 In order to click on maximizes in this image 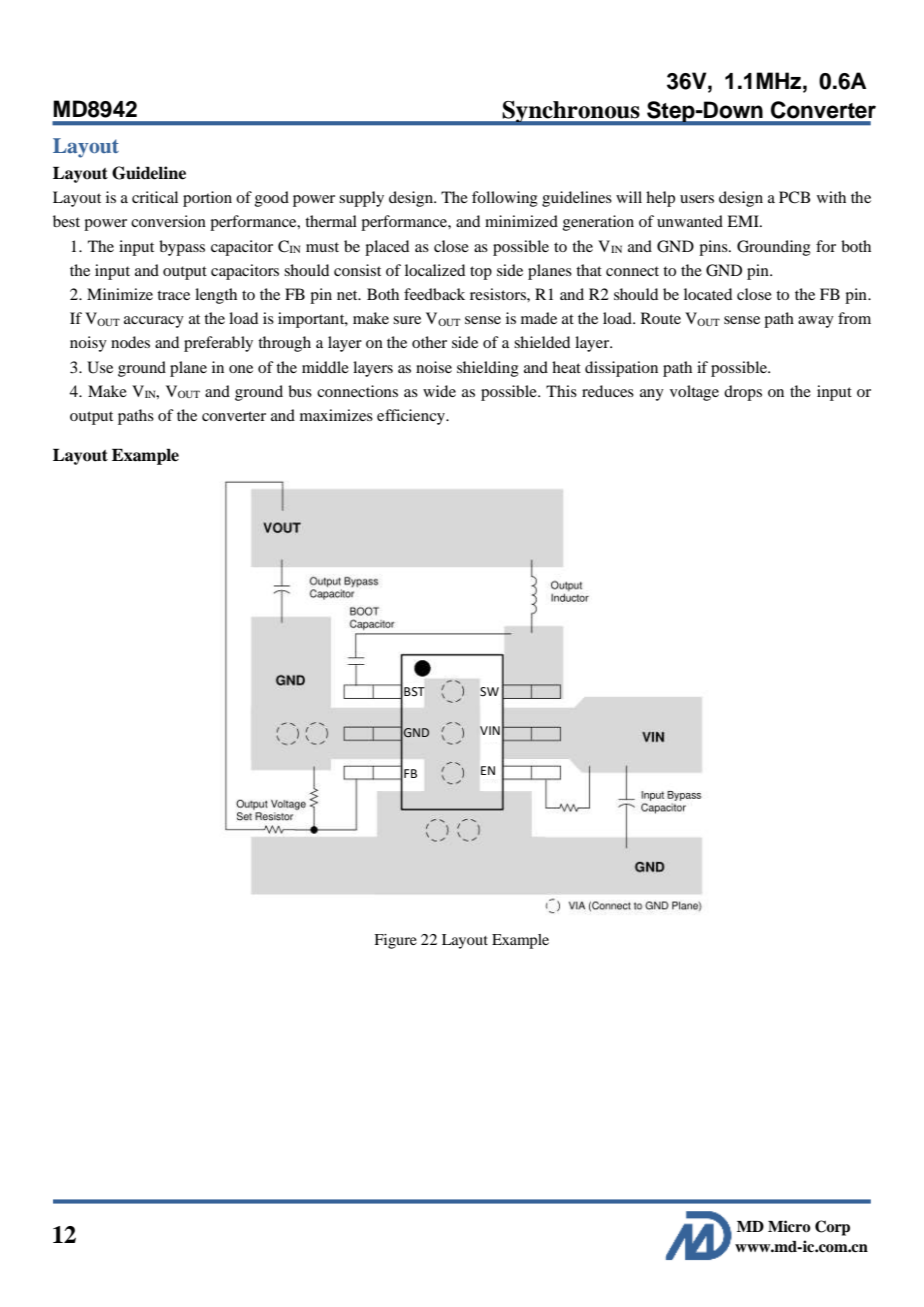, I will do `click(336, 415)`.
